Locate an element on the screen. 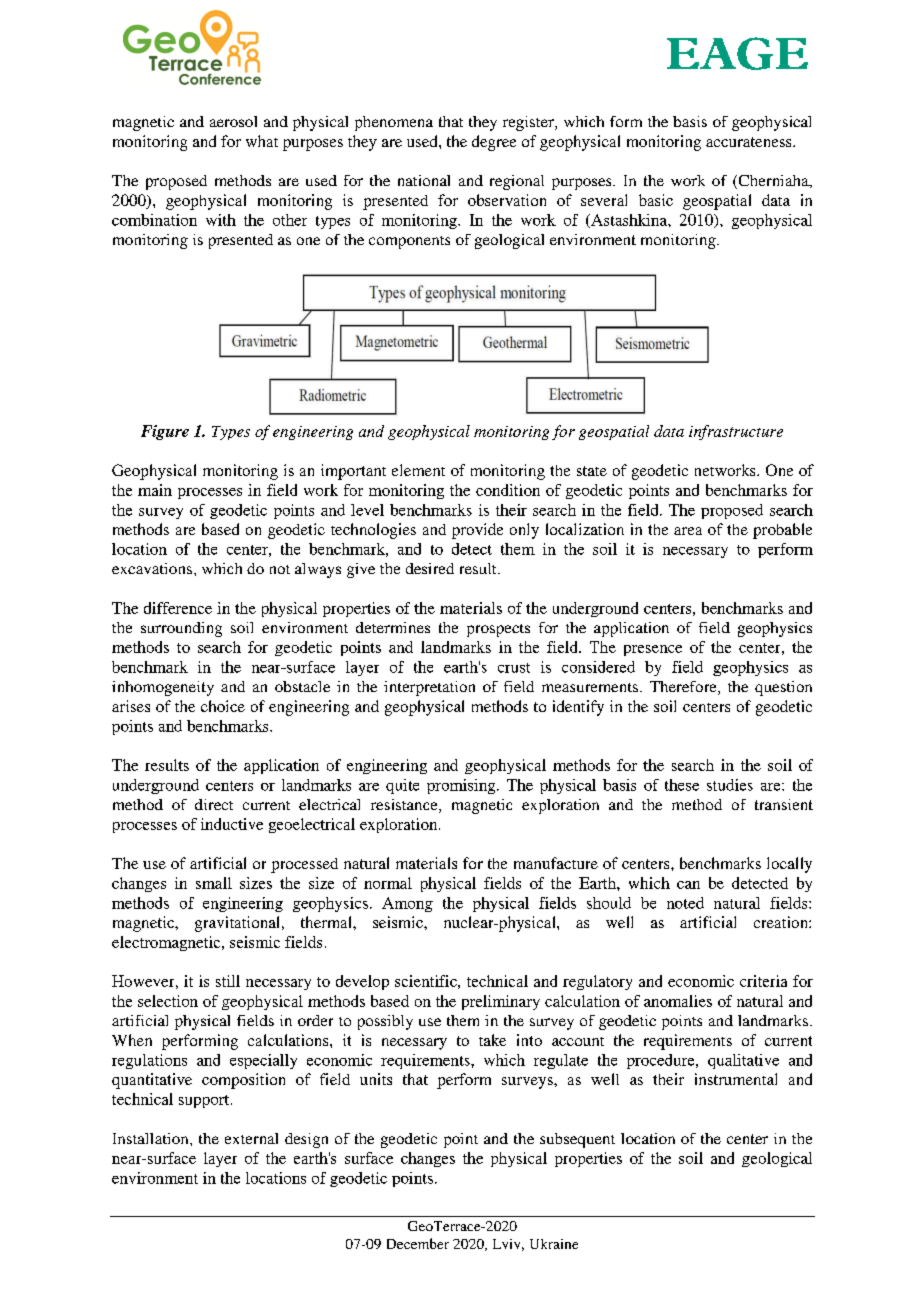  can is located at coordinates (688, 885).
